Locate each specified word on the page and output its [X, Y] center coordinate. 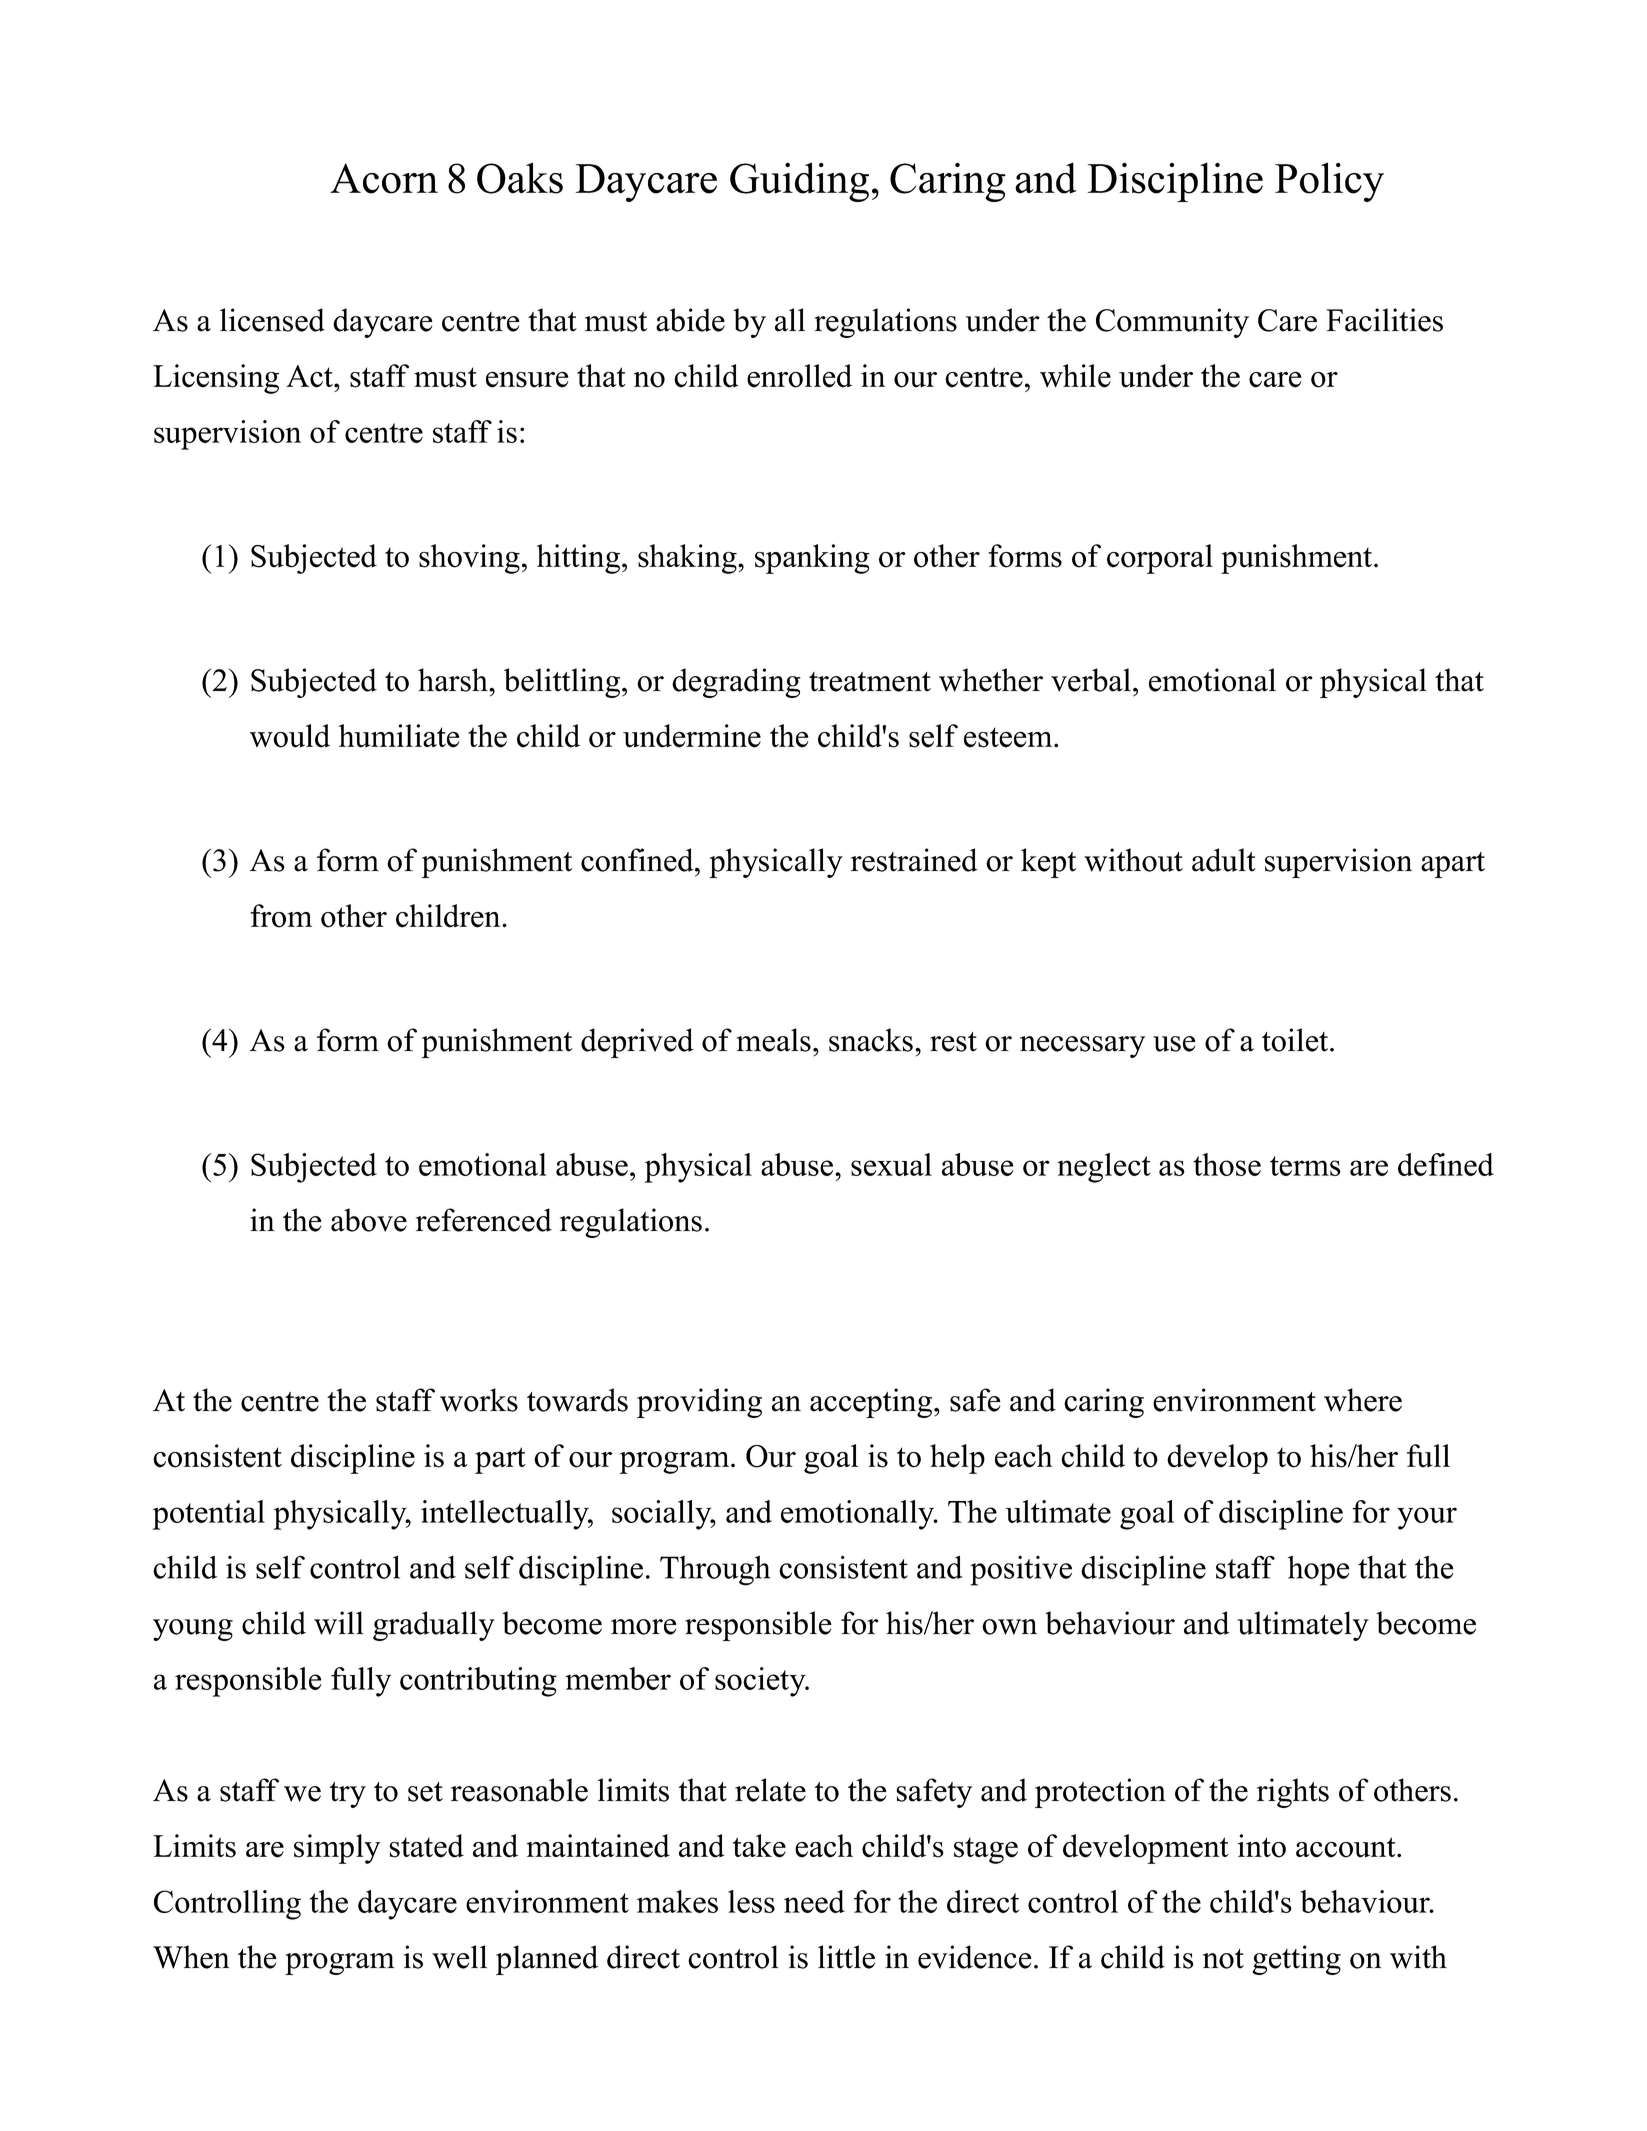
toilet [1296, 1040]
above [369, 1220]
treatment [870, 682]
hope [1319, 1571]
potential [209, 1515]
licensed [272, 320]
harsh [454, 680]
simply [337, 1849]
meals [773, 1040]
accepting [872, 1403]
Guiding [799, 182]
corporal [1160, 559]
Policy [1329, 182]
